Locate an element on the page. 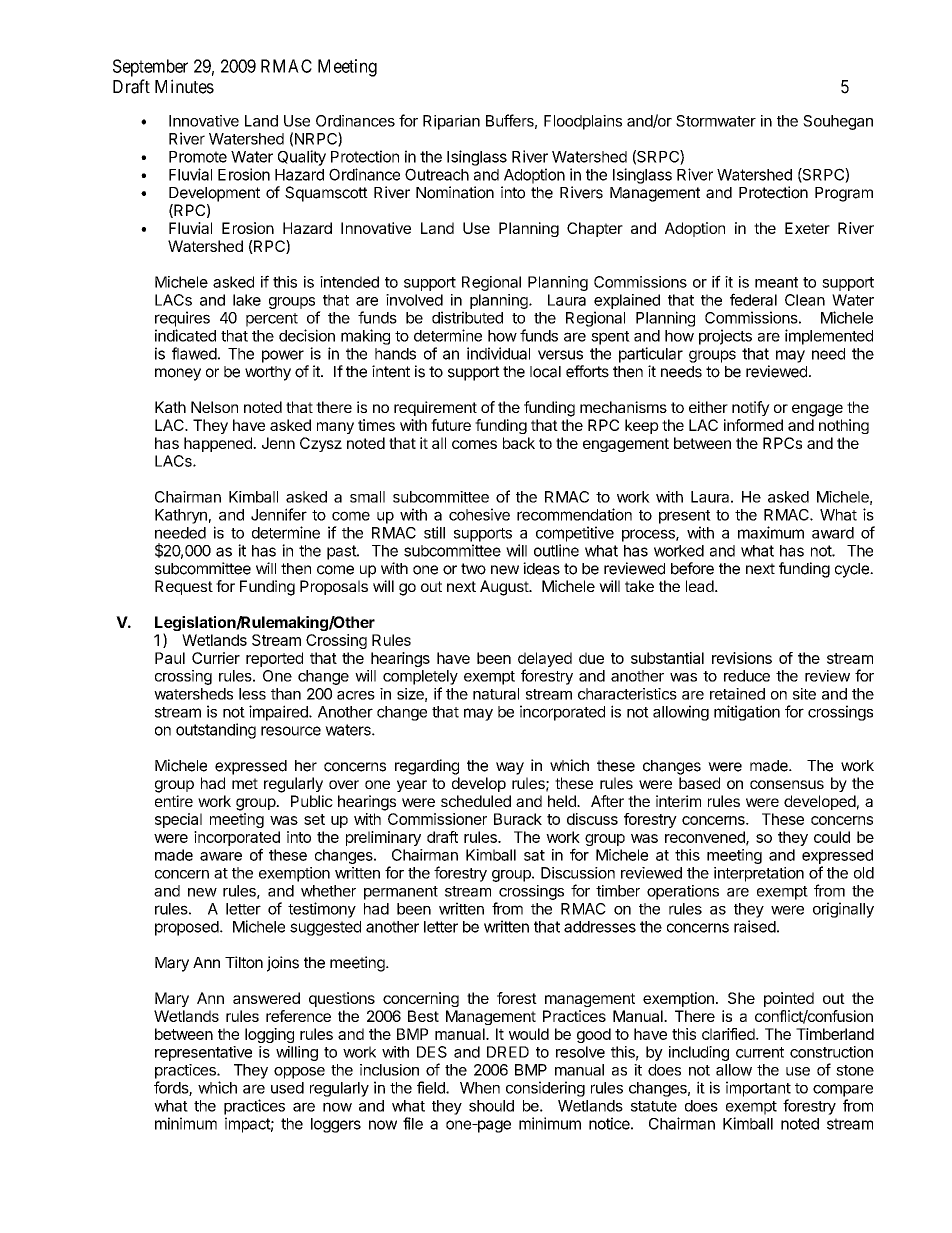 The height and width of the document is (1233, 952). Minutes is located at coordinates (184, 86).
